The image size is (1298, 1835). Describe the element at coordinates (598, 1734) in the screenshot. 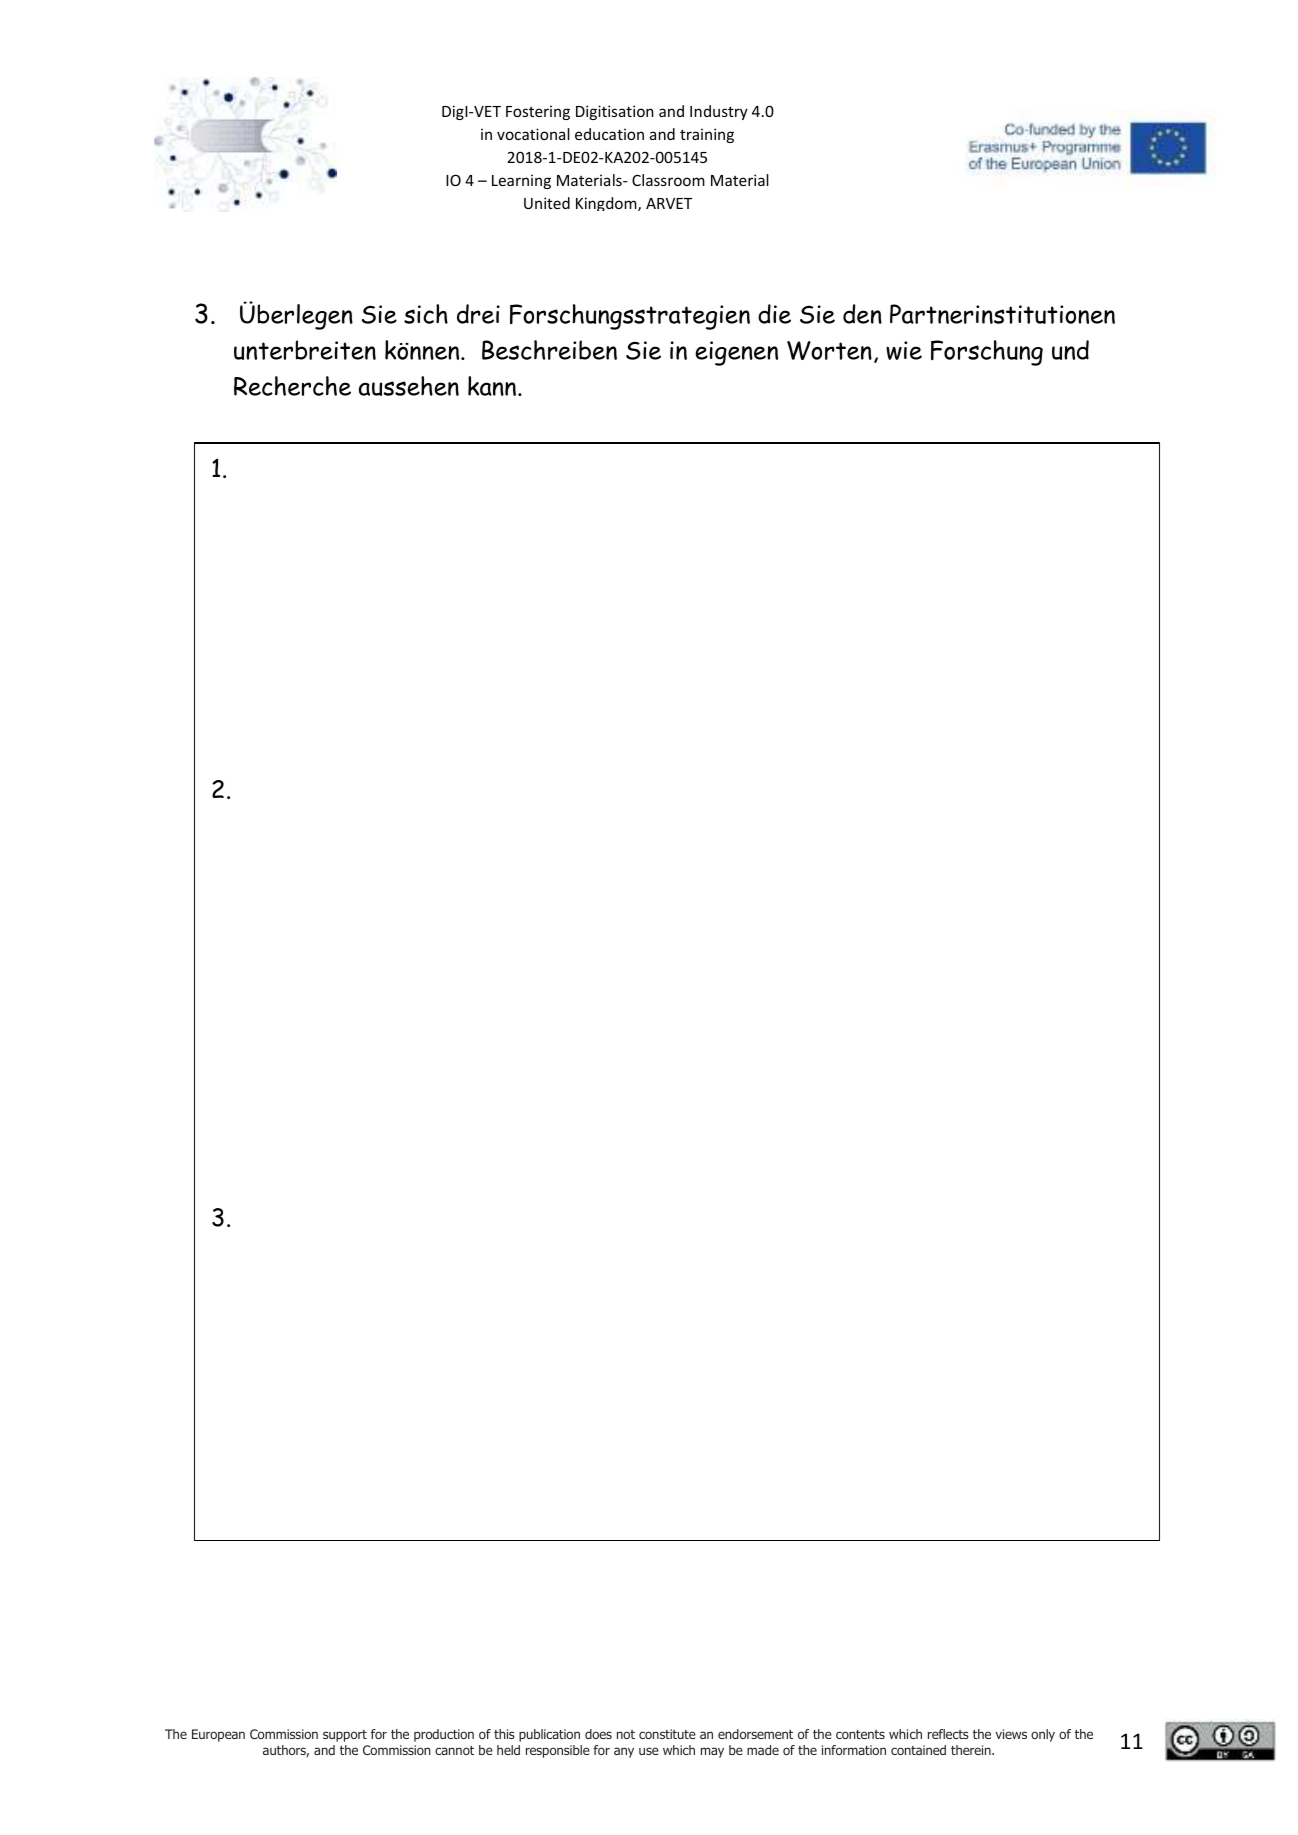

I see `does` at that location.
